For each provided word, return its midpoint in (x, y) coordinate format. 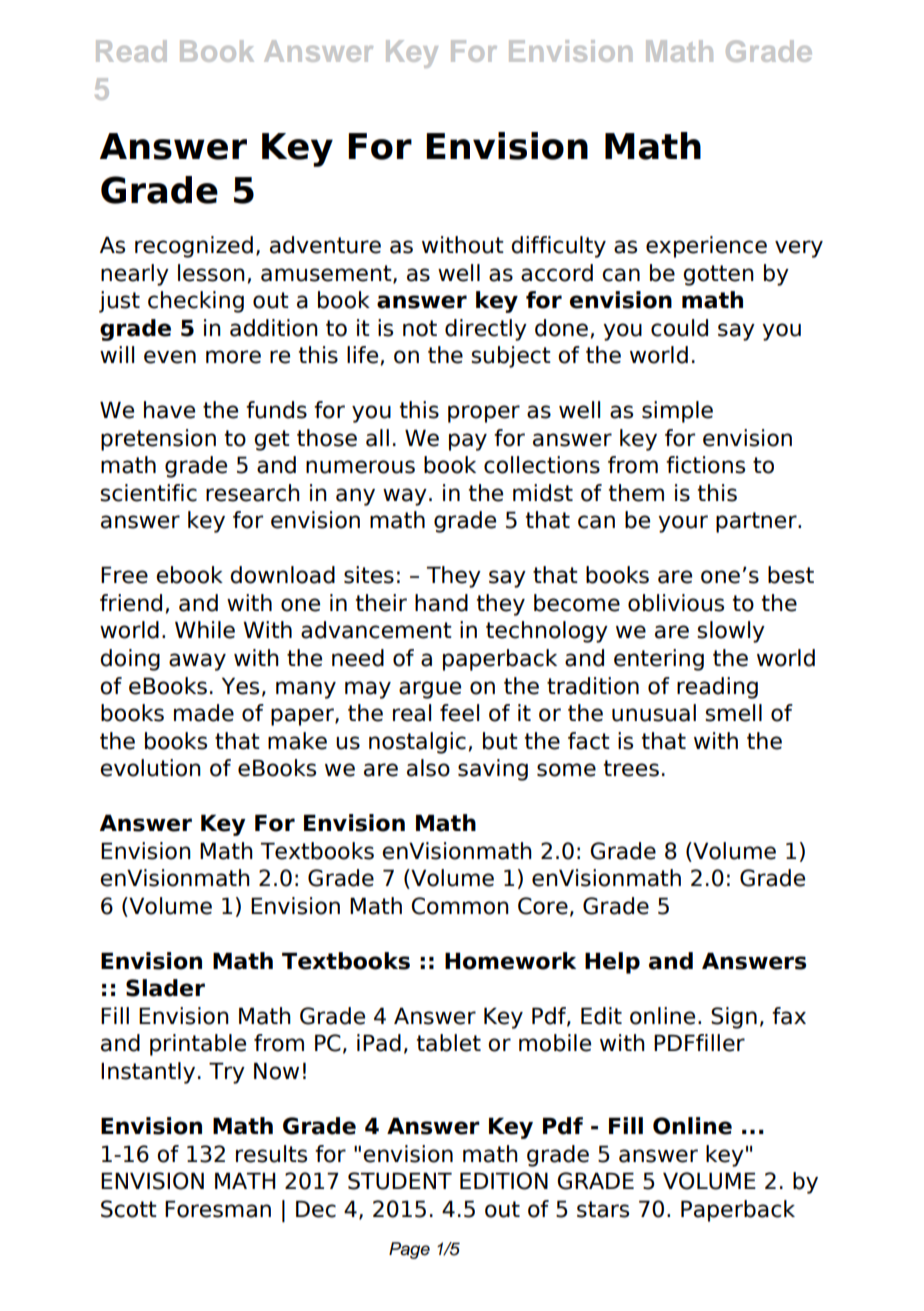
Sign (734, 1018)
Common (460, 906)
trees (631, 768)
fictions (705, 465)
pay (468, 442)
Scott (129, 1209)
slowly (731, 632)
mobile (555, 1043)
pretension (158, 440)
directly (486, 330)
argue (430, 690)
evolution (150, 768)
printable (198, 1045)
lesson (211, 273)
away (197, 662)
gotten (718, 275)
